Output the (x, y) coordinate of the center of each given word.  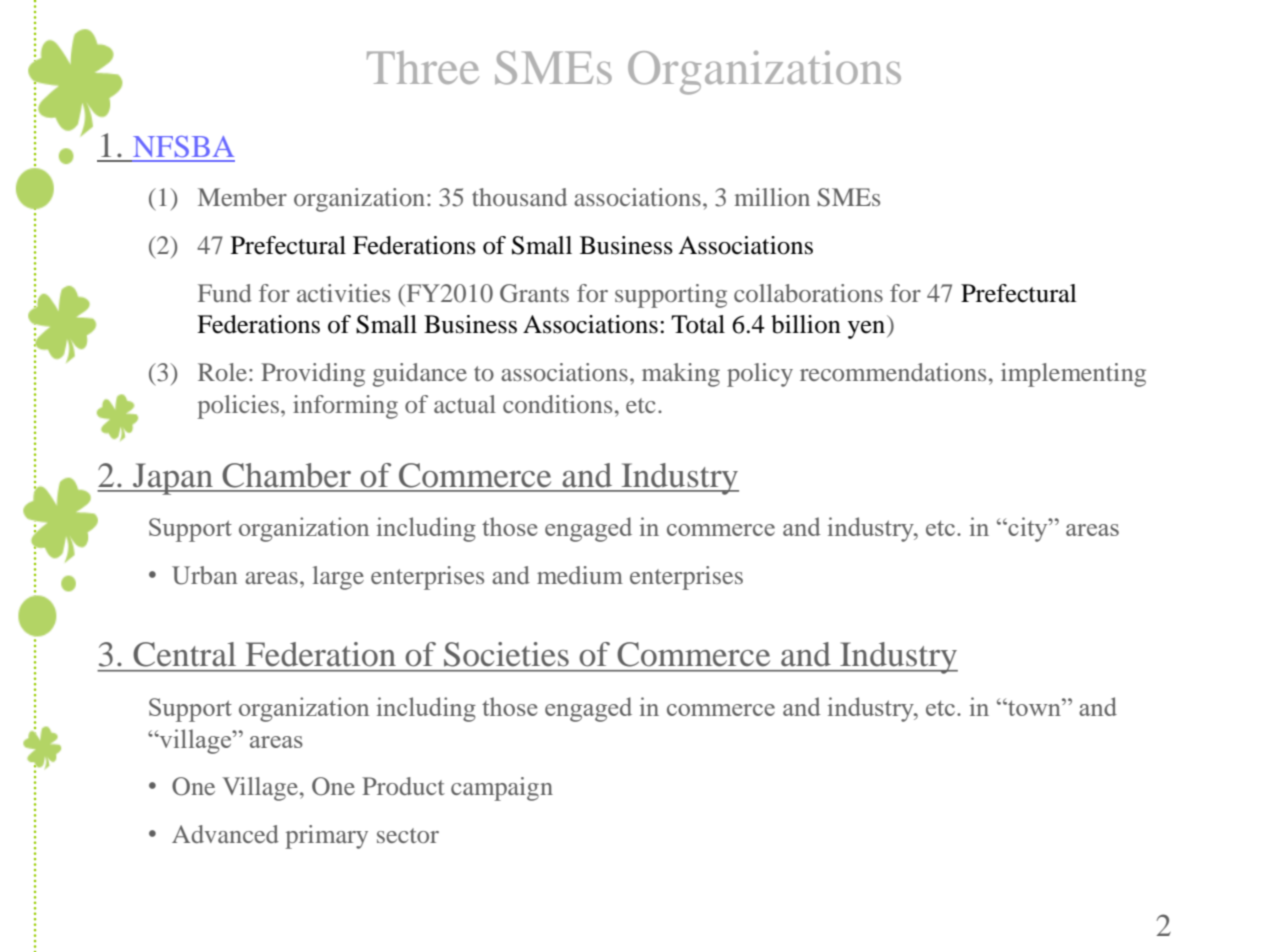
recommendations (893, 372)
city (1028, 529)
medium (580, 575)
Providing (313, 375)
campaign (502, 789)
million (772, 197)
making (681, 375)
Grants (534, 293)
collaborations (808, 293)
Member (242, 197)
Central (185, 654)
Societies (506, 654)
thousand (519, 197)
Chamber (286, 475)
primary (326, 837)
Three (423, 67)
